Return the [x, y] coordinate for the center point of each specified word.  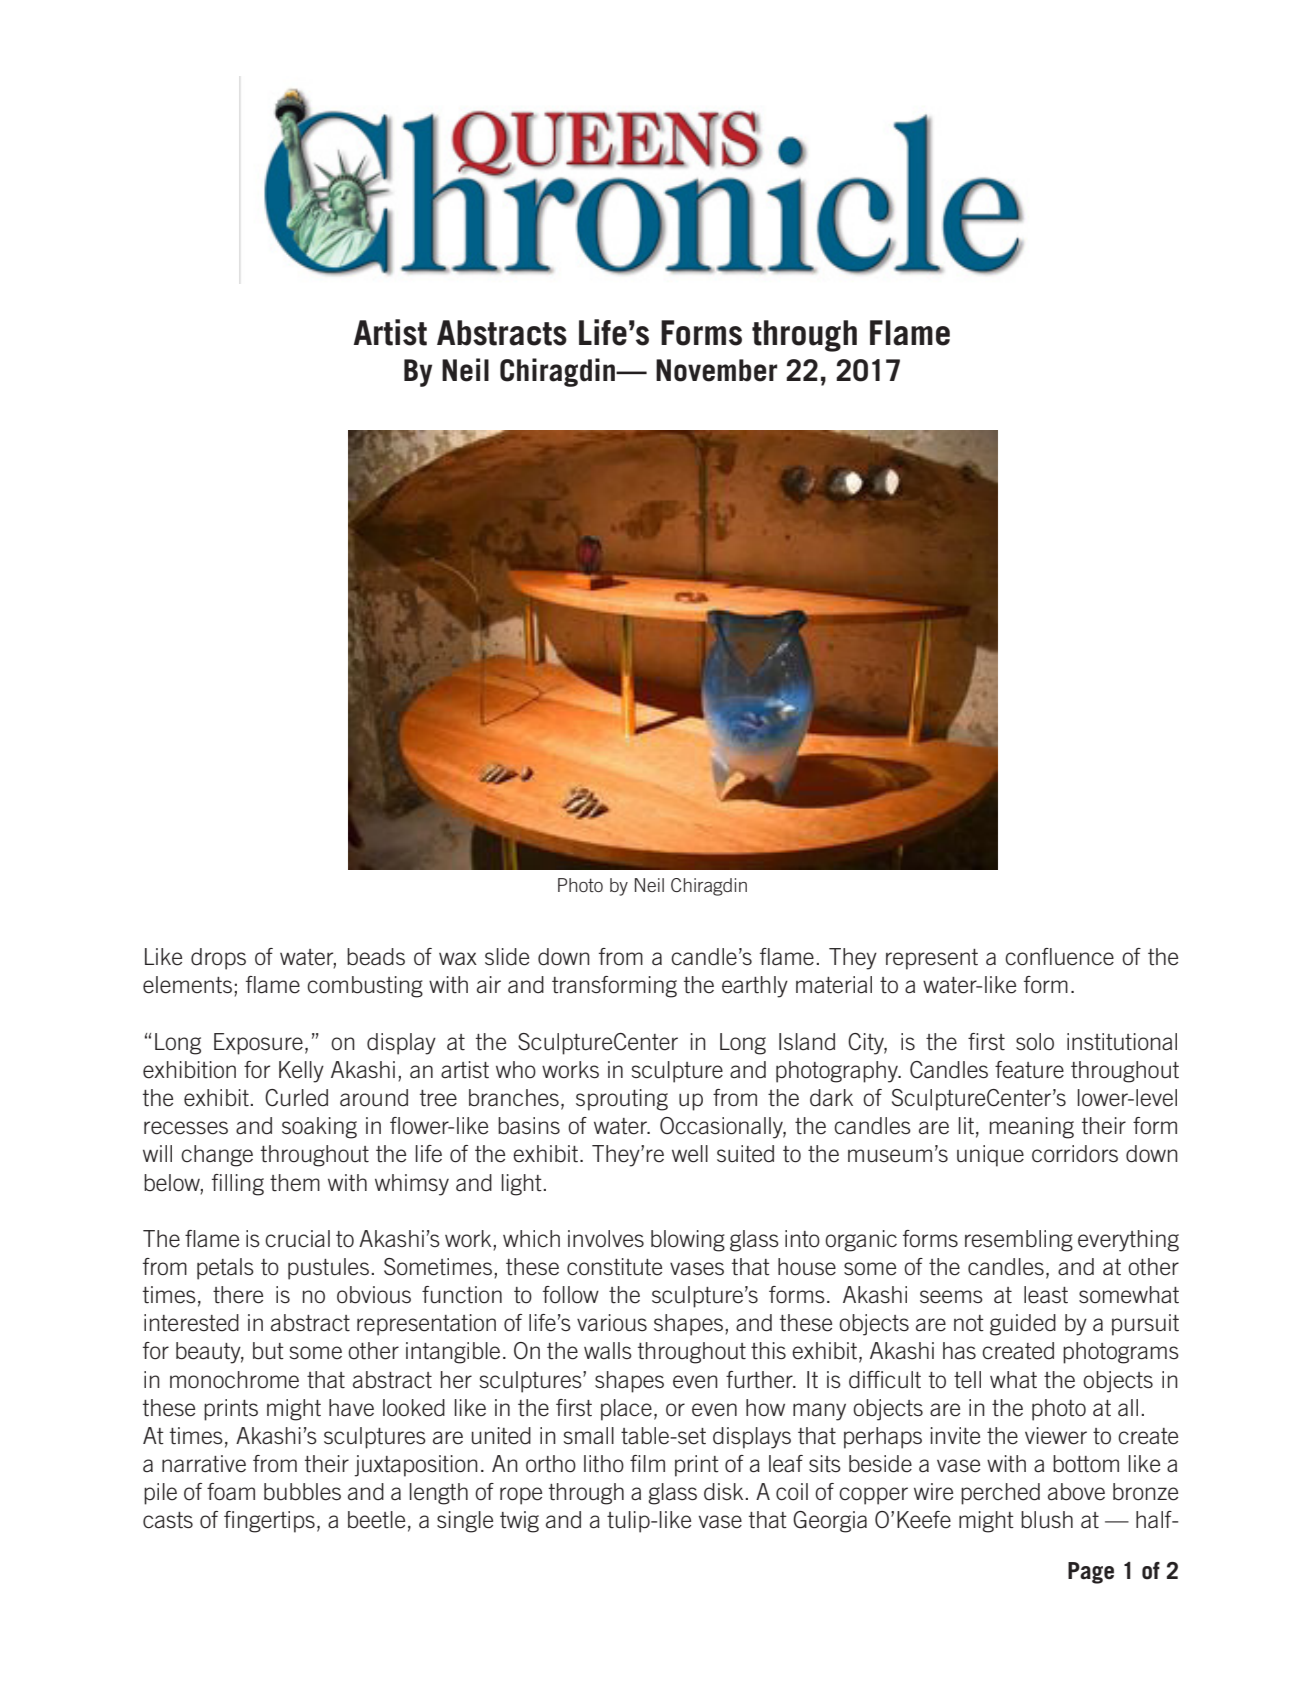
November [716, 370]
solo [1035, 1042]
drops [218, 959]
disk [723, 1492]
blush [1047, 1520]
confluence [1059, 957]
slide [507, 957]
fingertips [269, 1522]
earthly [755, 987]
